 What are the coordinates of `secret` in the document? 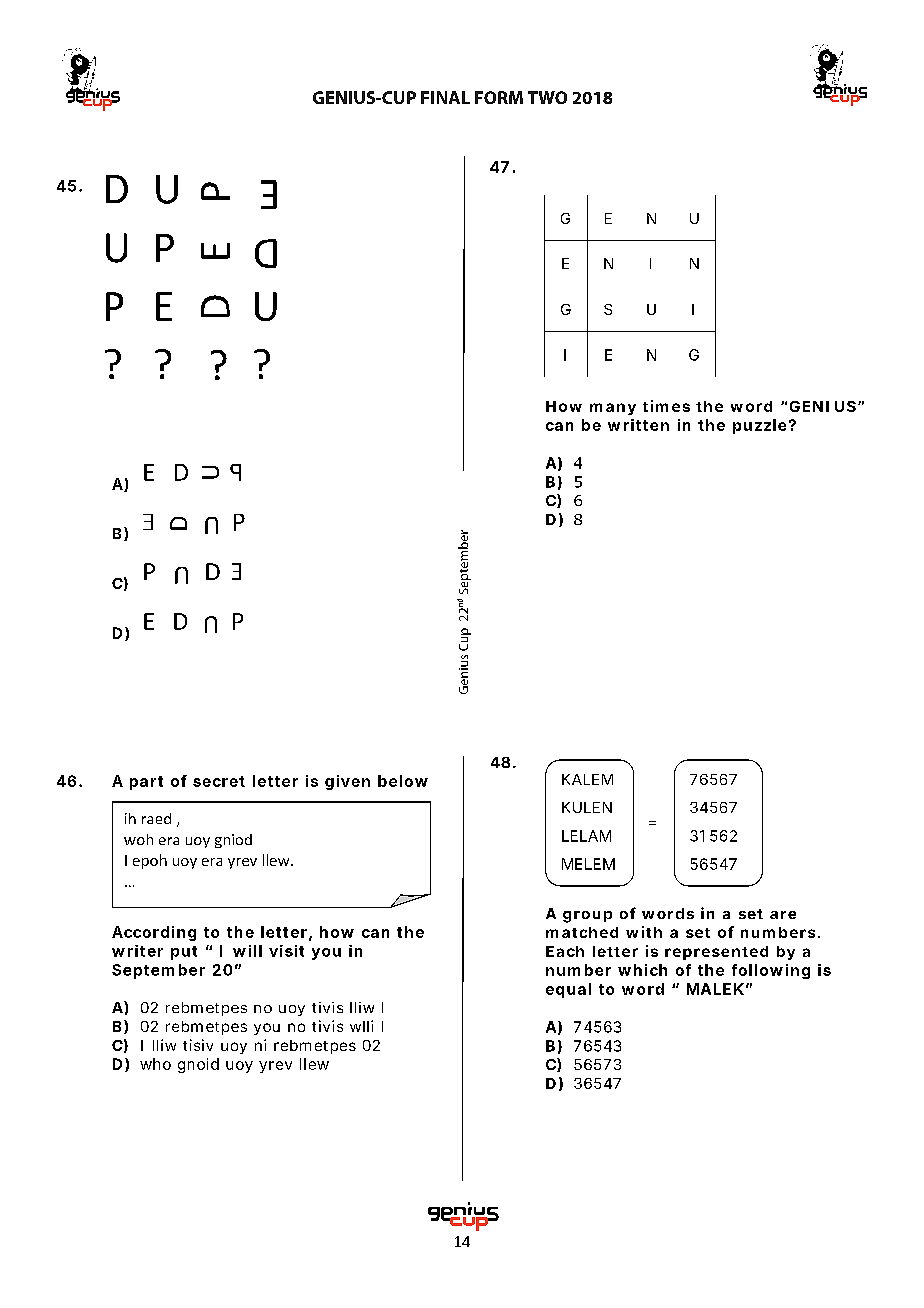 It's located at (219, 781).
